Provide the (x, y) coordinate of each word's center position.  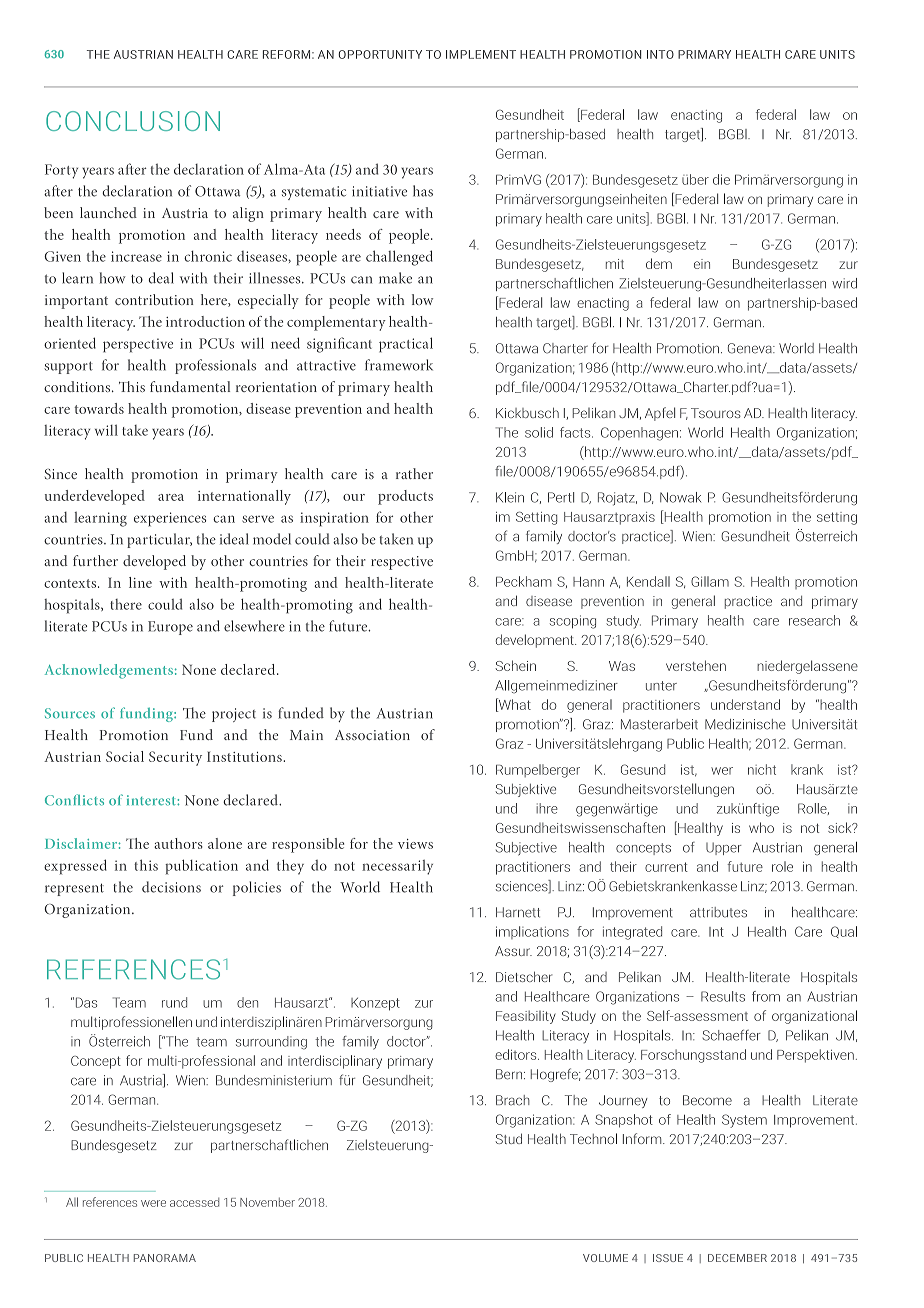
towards (99, 408)
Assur (513, 951)
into (660, 54)
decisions (171, 887)
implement (481, 54)
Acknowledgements (109, 671)
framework (399, 365)
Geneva (751, 348)
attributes (718, 912)
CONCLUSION (133, 121)
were (153, 1203)
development (536, 641)
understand (745, 704)
